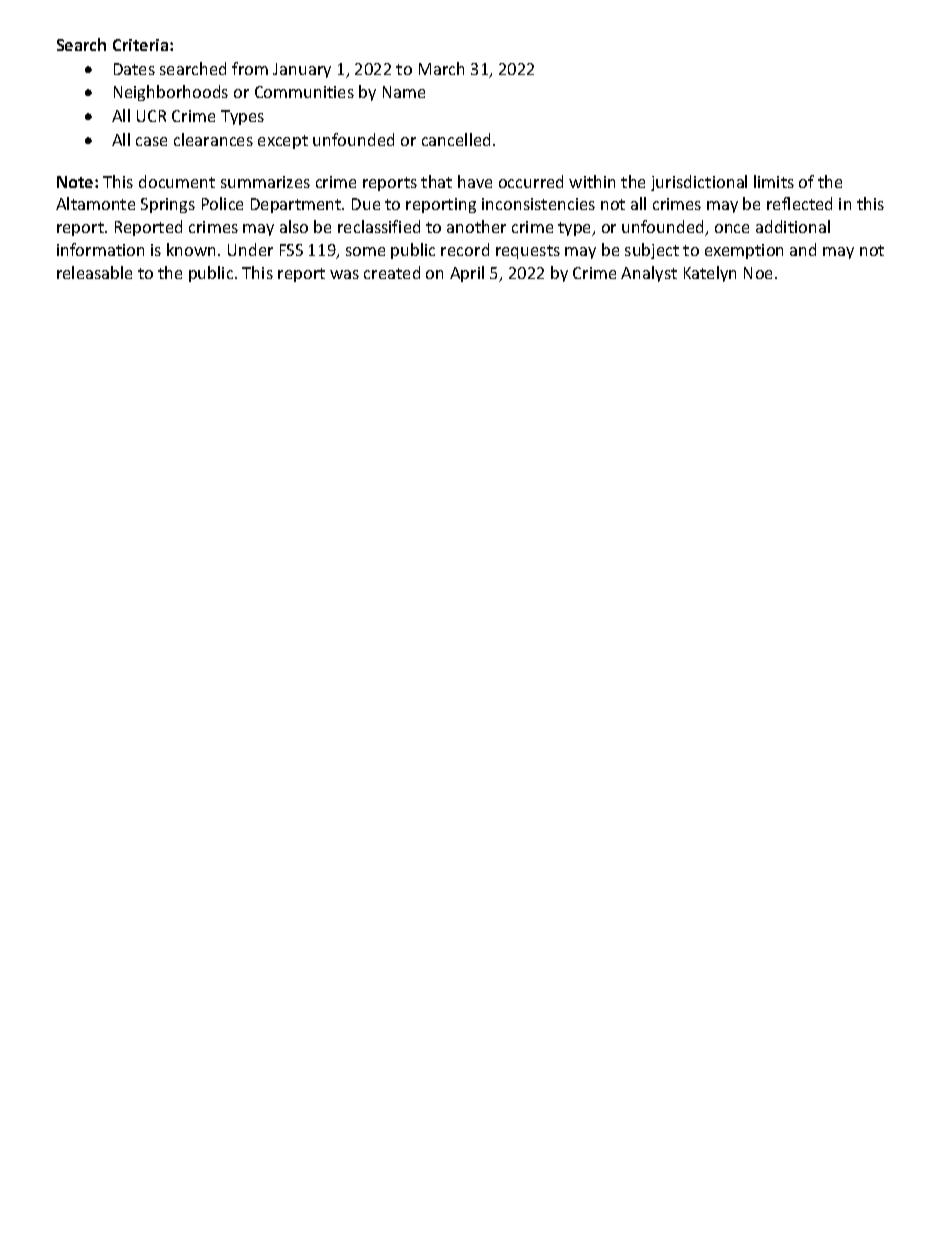  I want to click on Springs, so click(168, 205).
